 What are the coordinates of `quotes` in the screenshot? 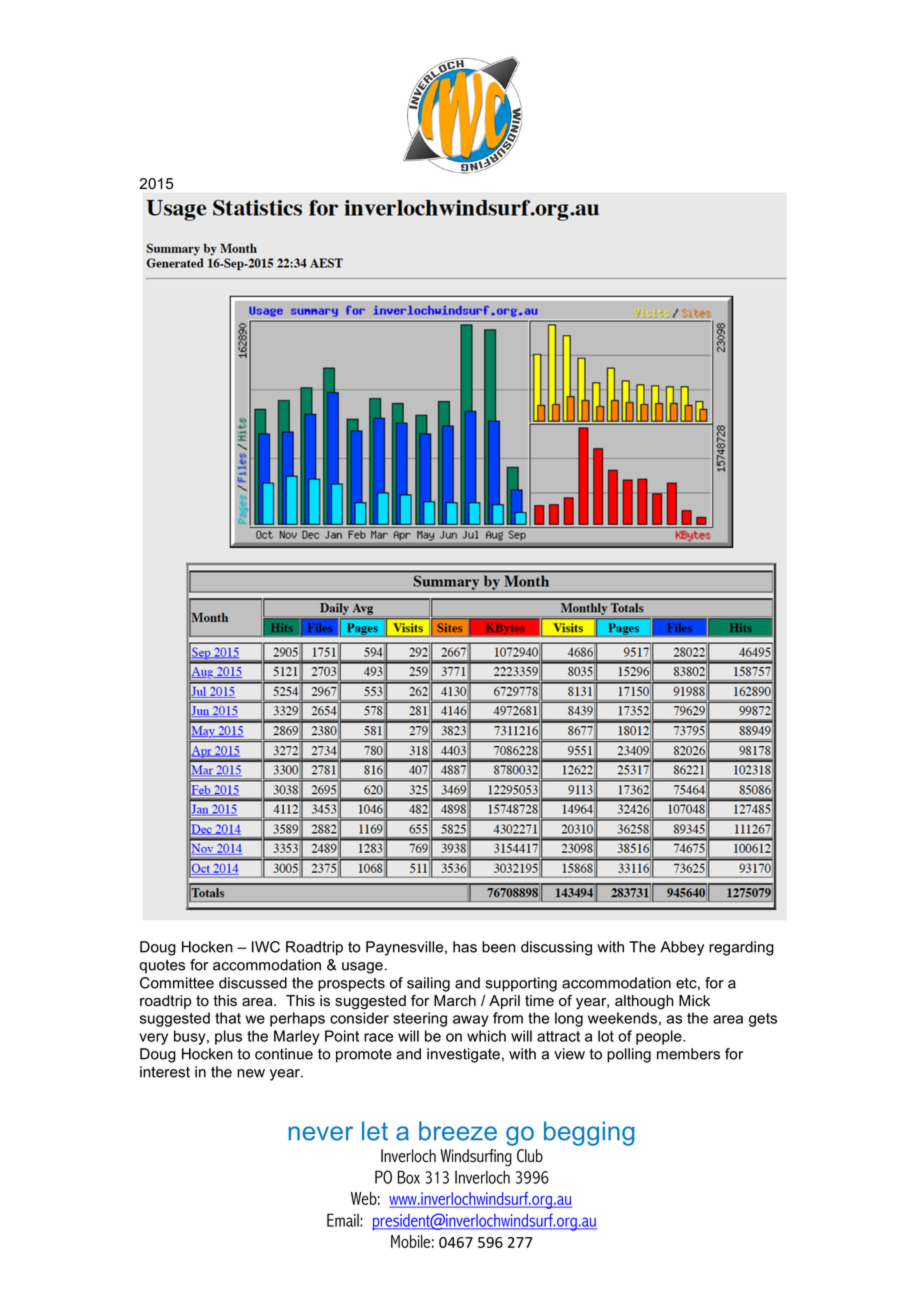 It's located at (162, 967).
